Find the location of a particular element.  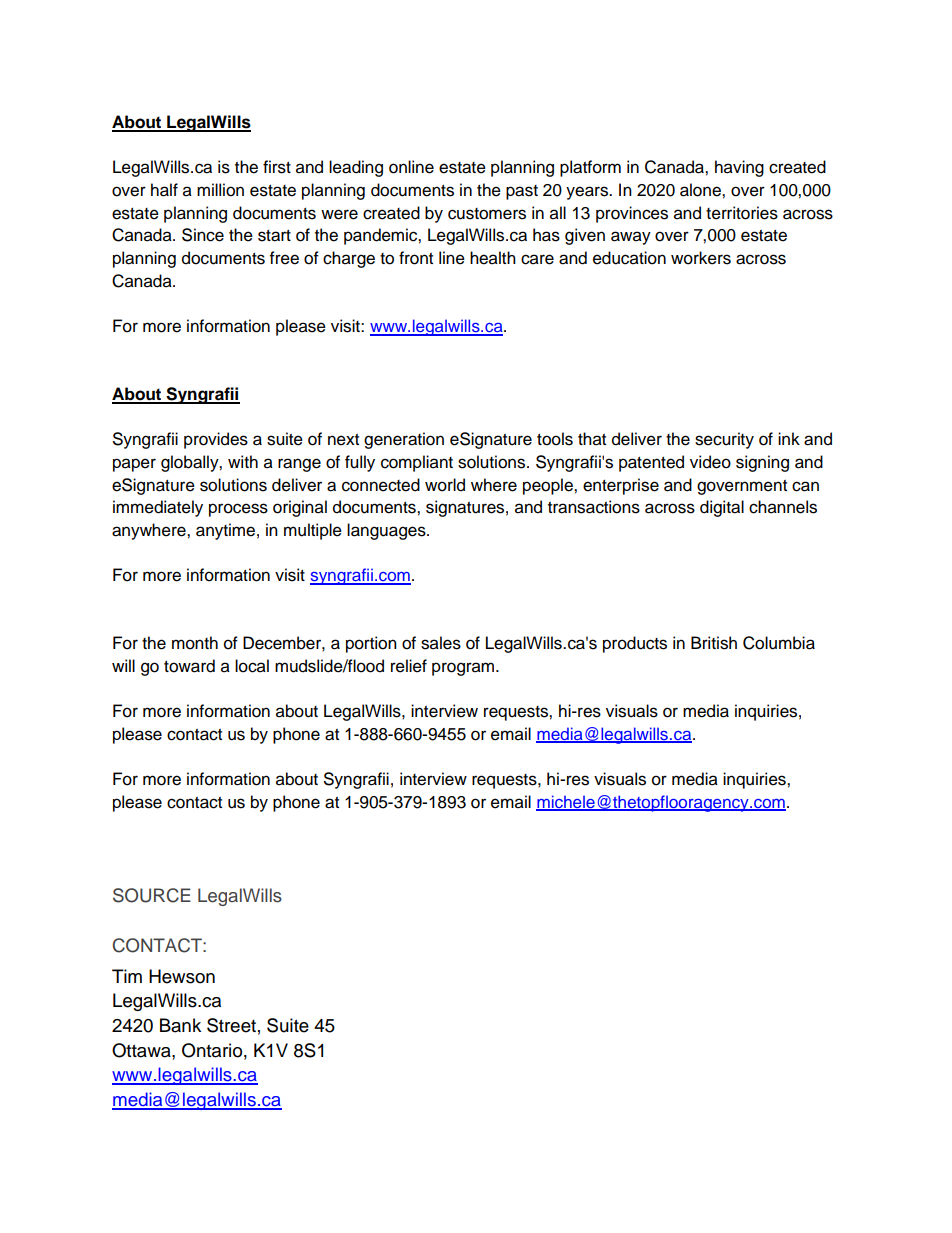

products is located at coordinates (635, 644).
